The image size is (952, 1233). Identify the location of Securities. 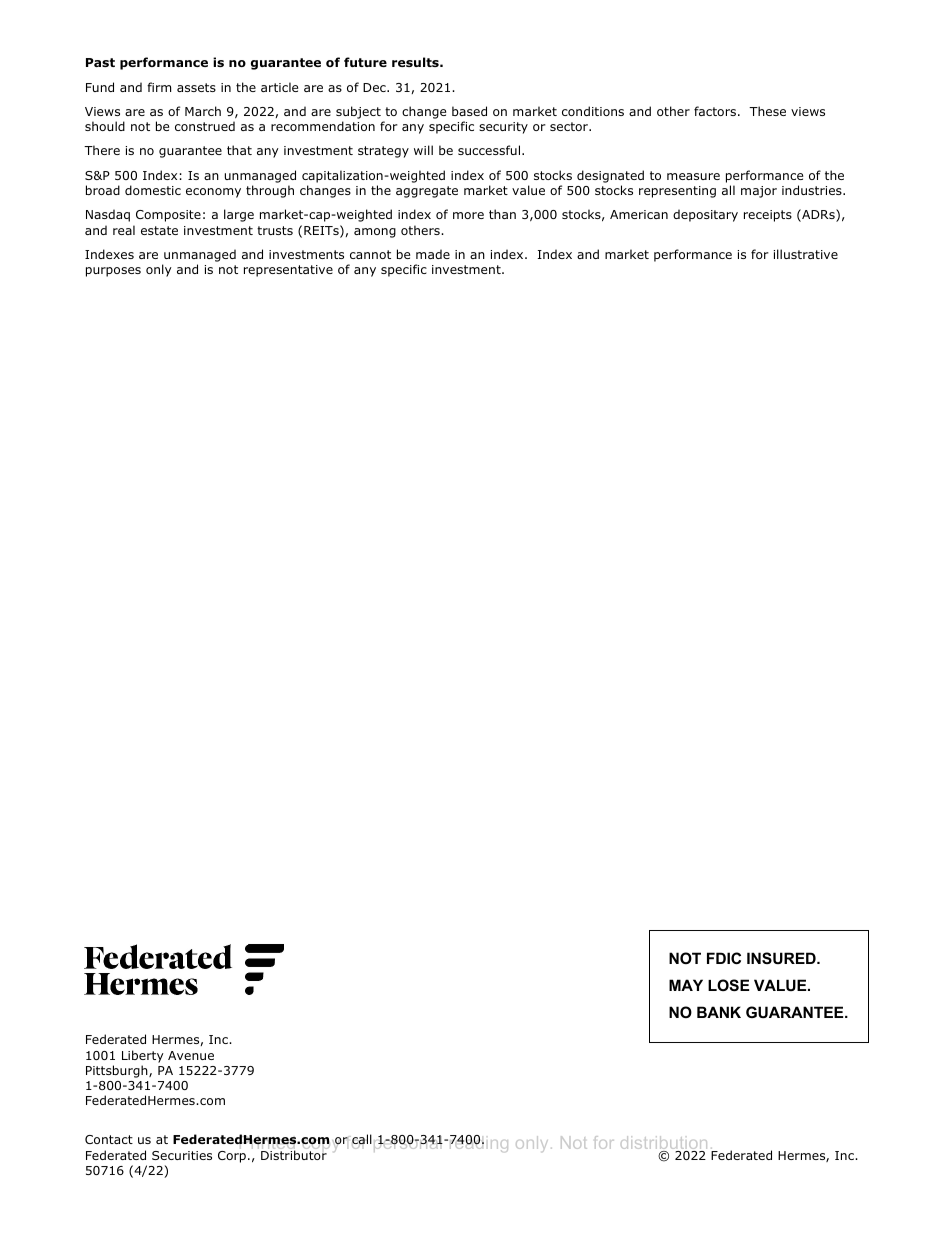
(182, 1155).
